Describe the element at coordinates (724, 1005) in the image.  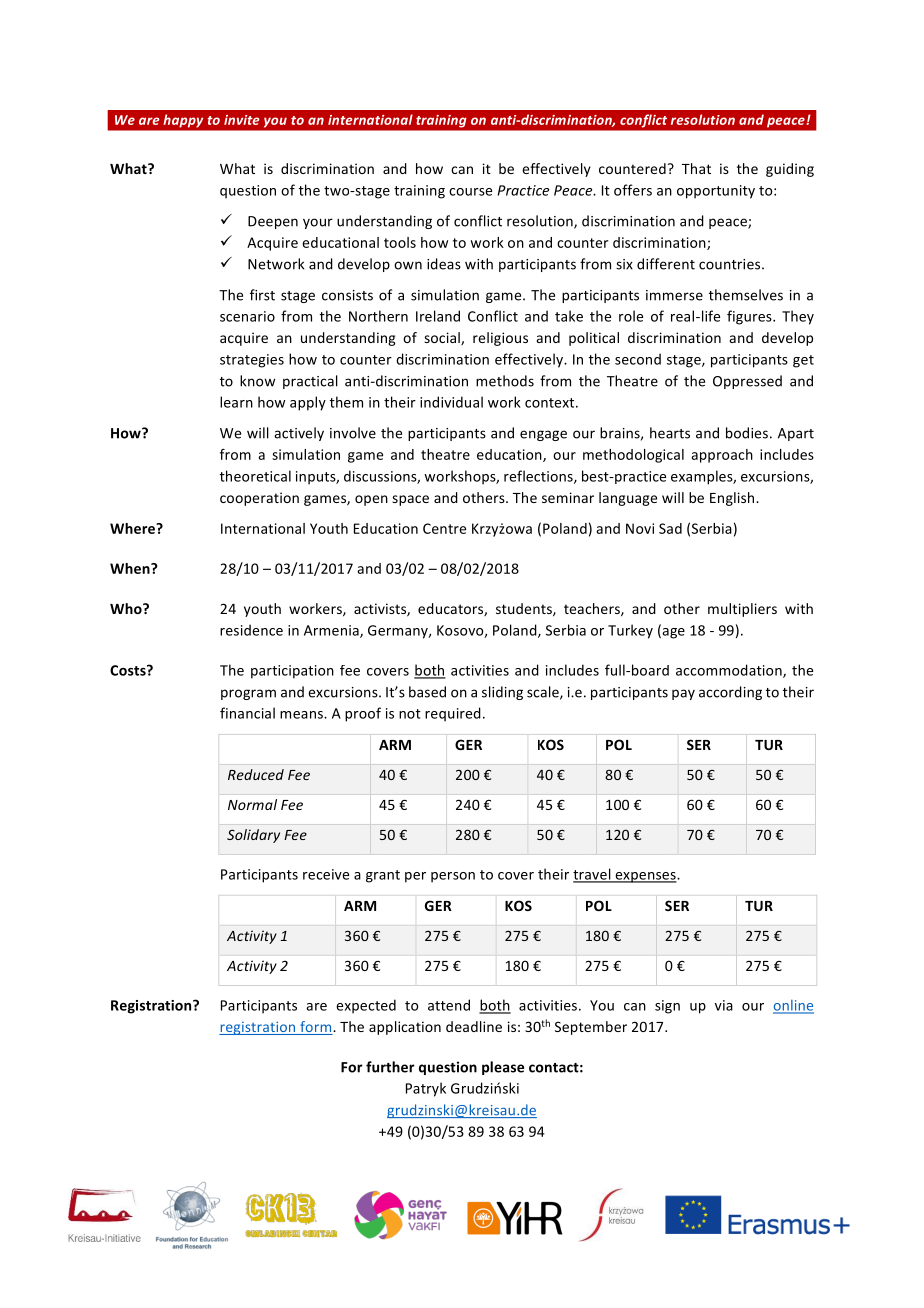
I see `via` at that location.
